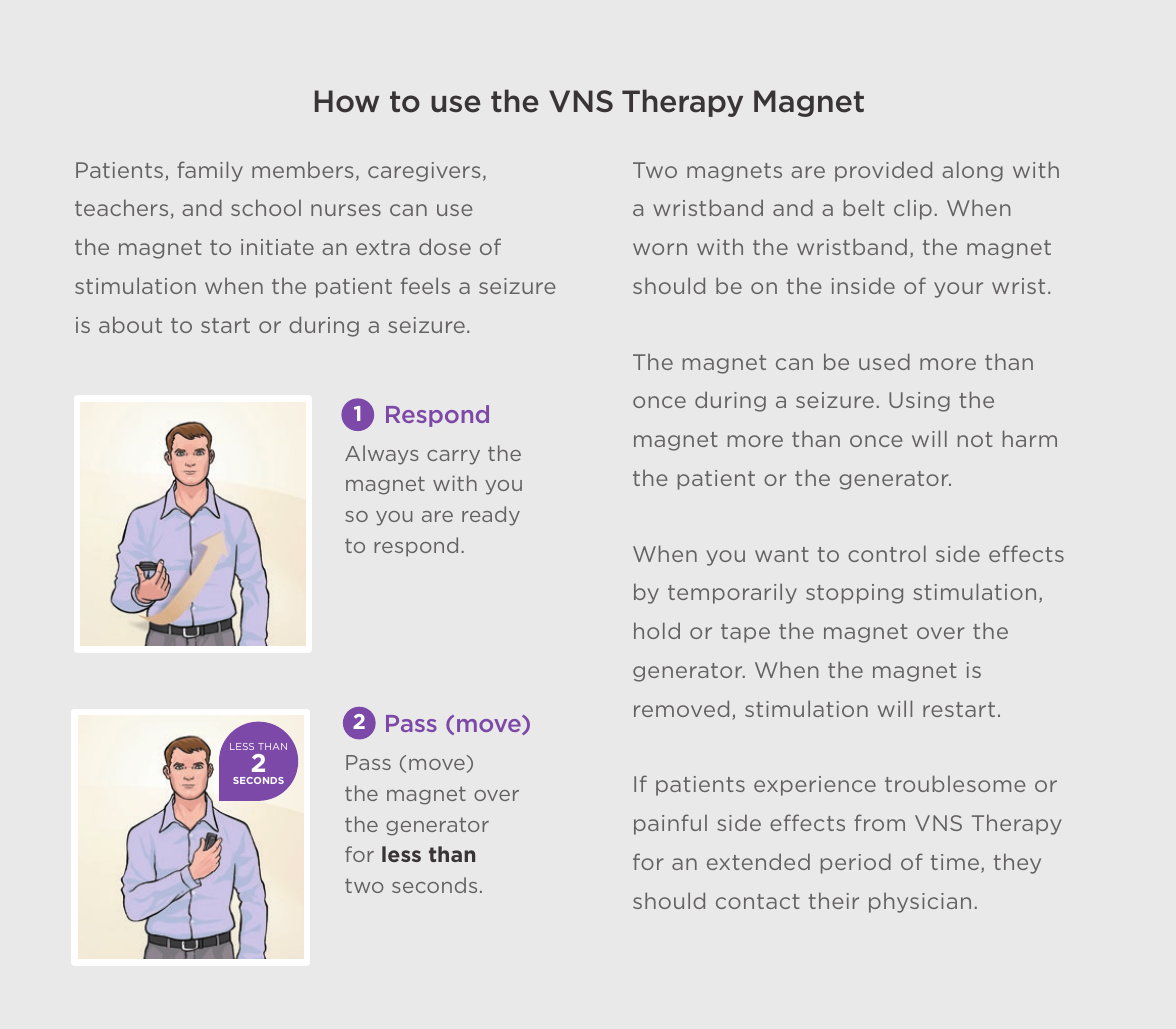 The width and height of the screenshot is (1176, 1029). I want to click on Always, so click(382, 455).
